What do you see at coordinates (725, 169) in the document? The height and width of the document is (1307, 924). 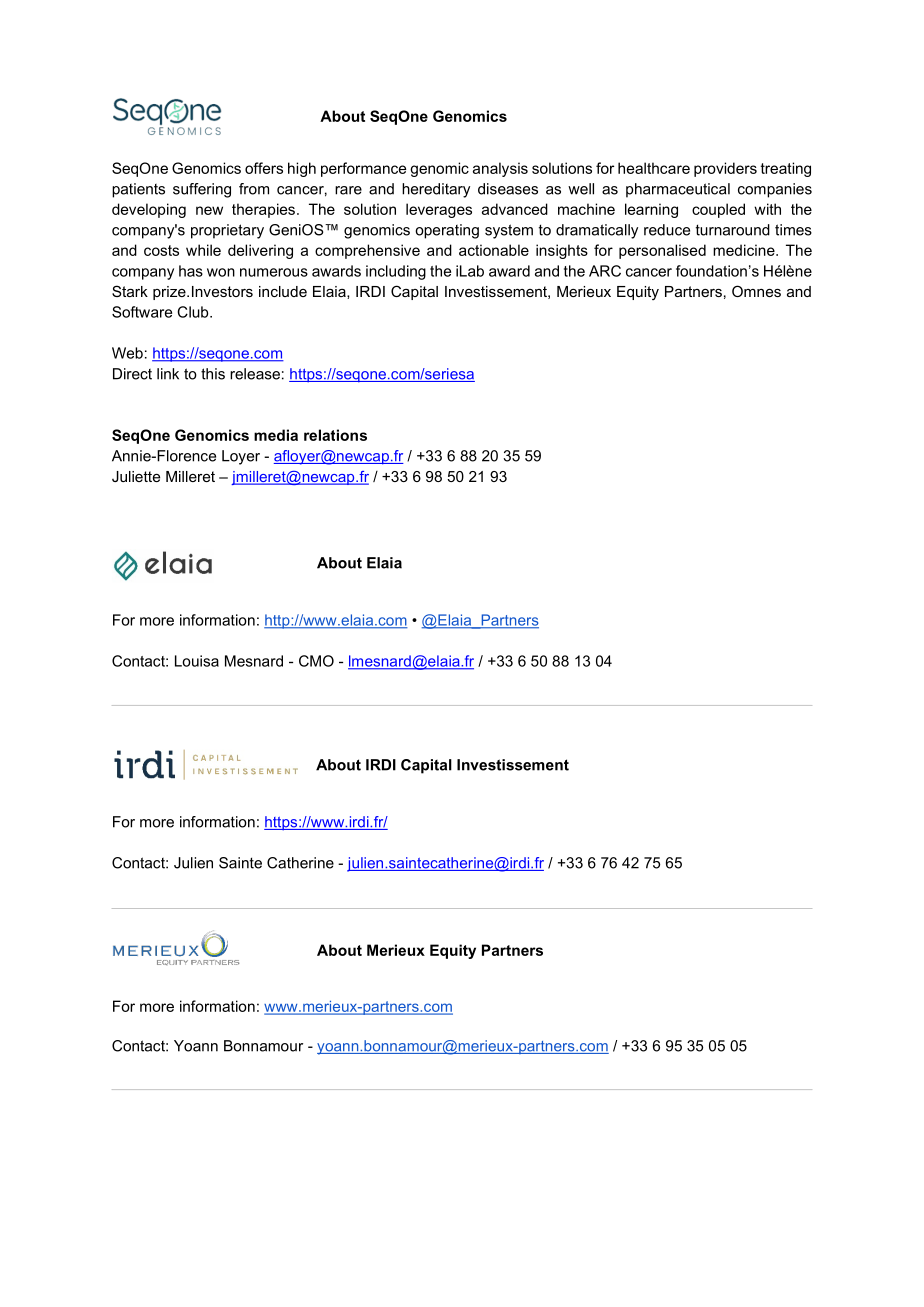 I see `providers` at bounding box center [725, 169].
